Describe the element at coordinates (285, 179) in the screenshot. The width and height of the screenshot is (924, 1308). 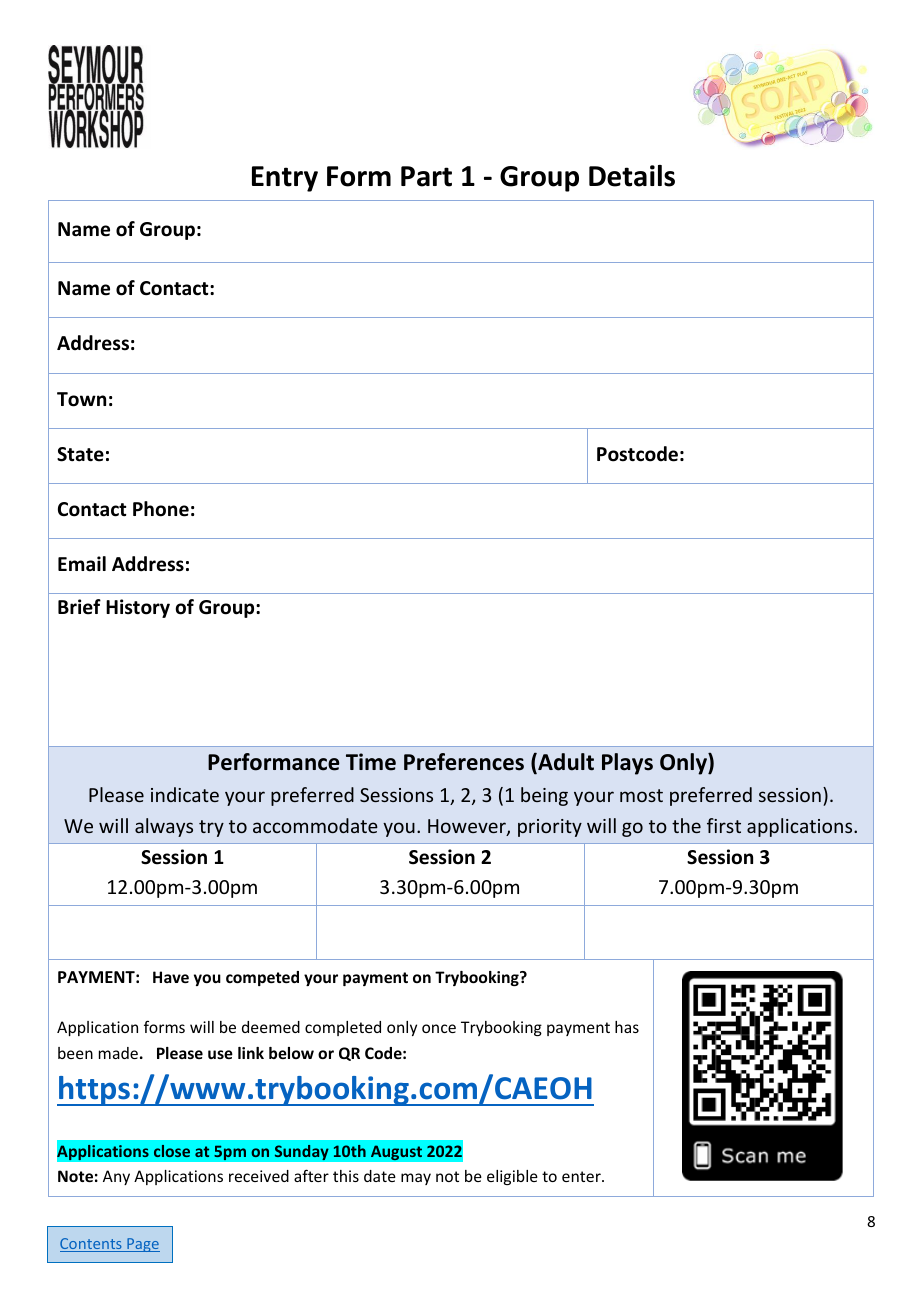
I see `Entry` at that location.
